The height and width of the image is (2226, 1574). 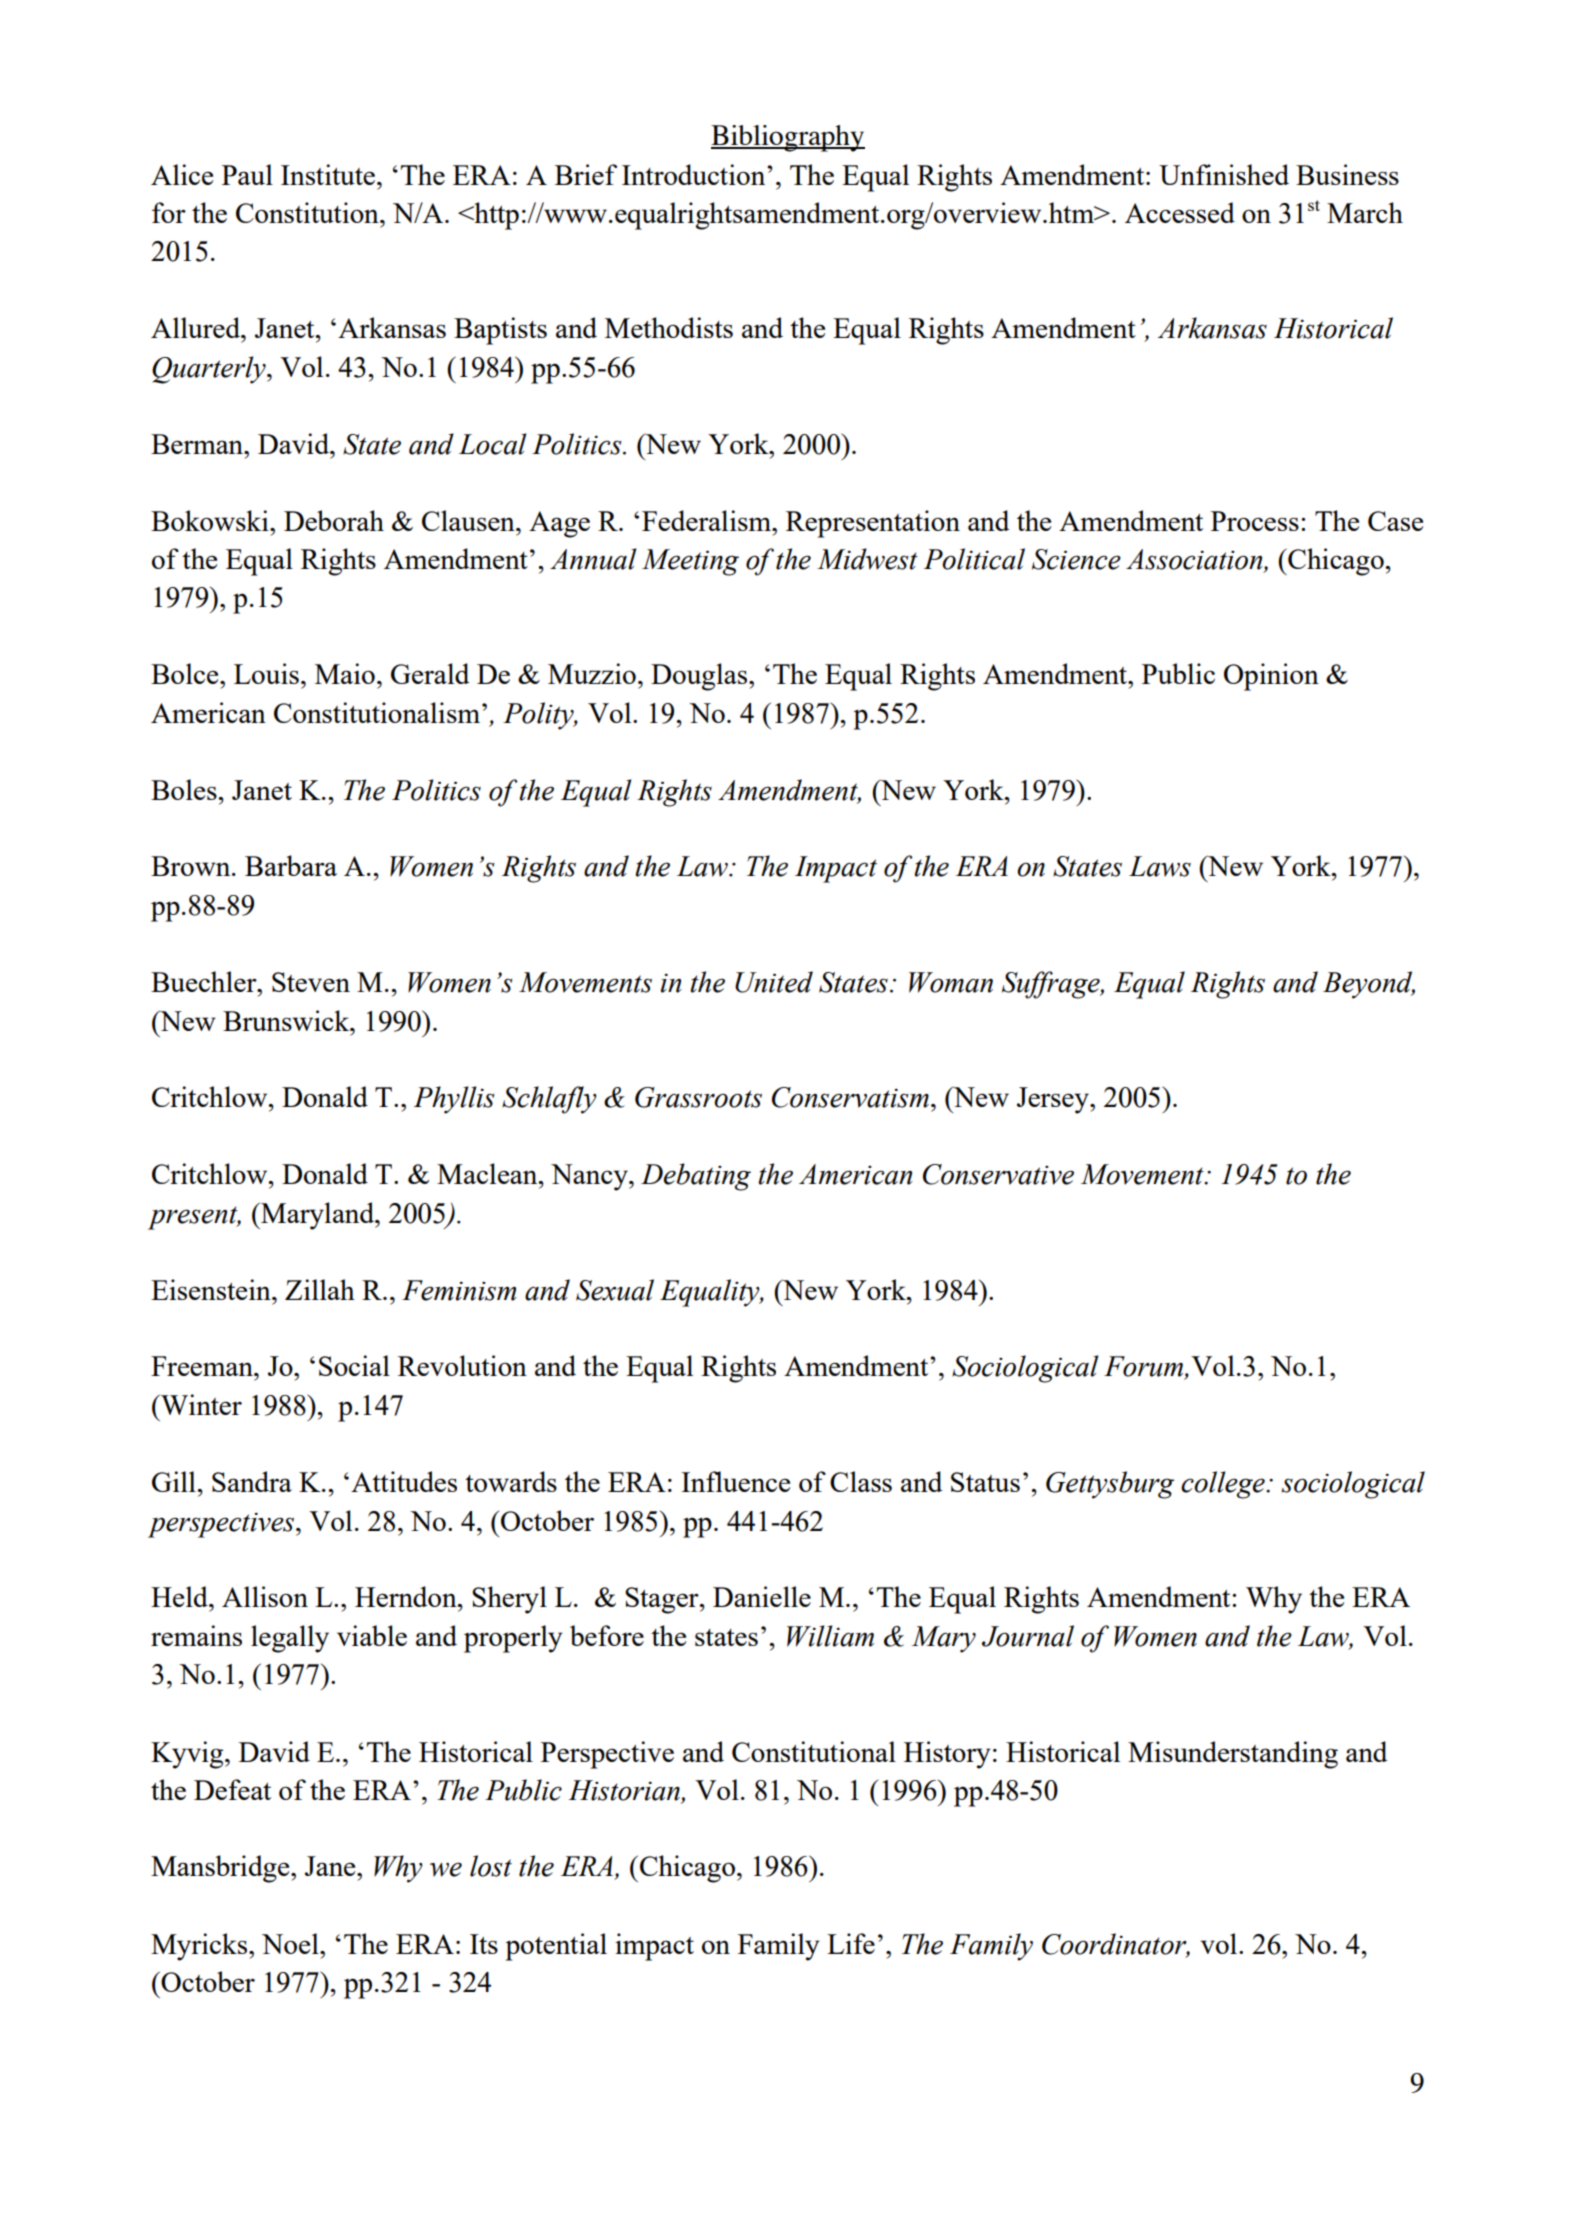 I want to click on Midwest, so click(x=867, y=559).
